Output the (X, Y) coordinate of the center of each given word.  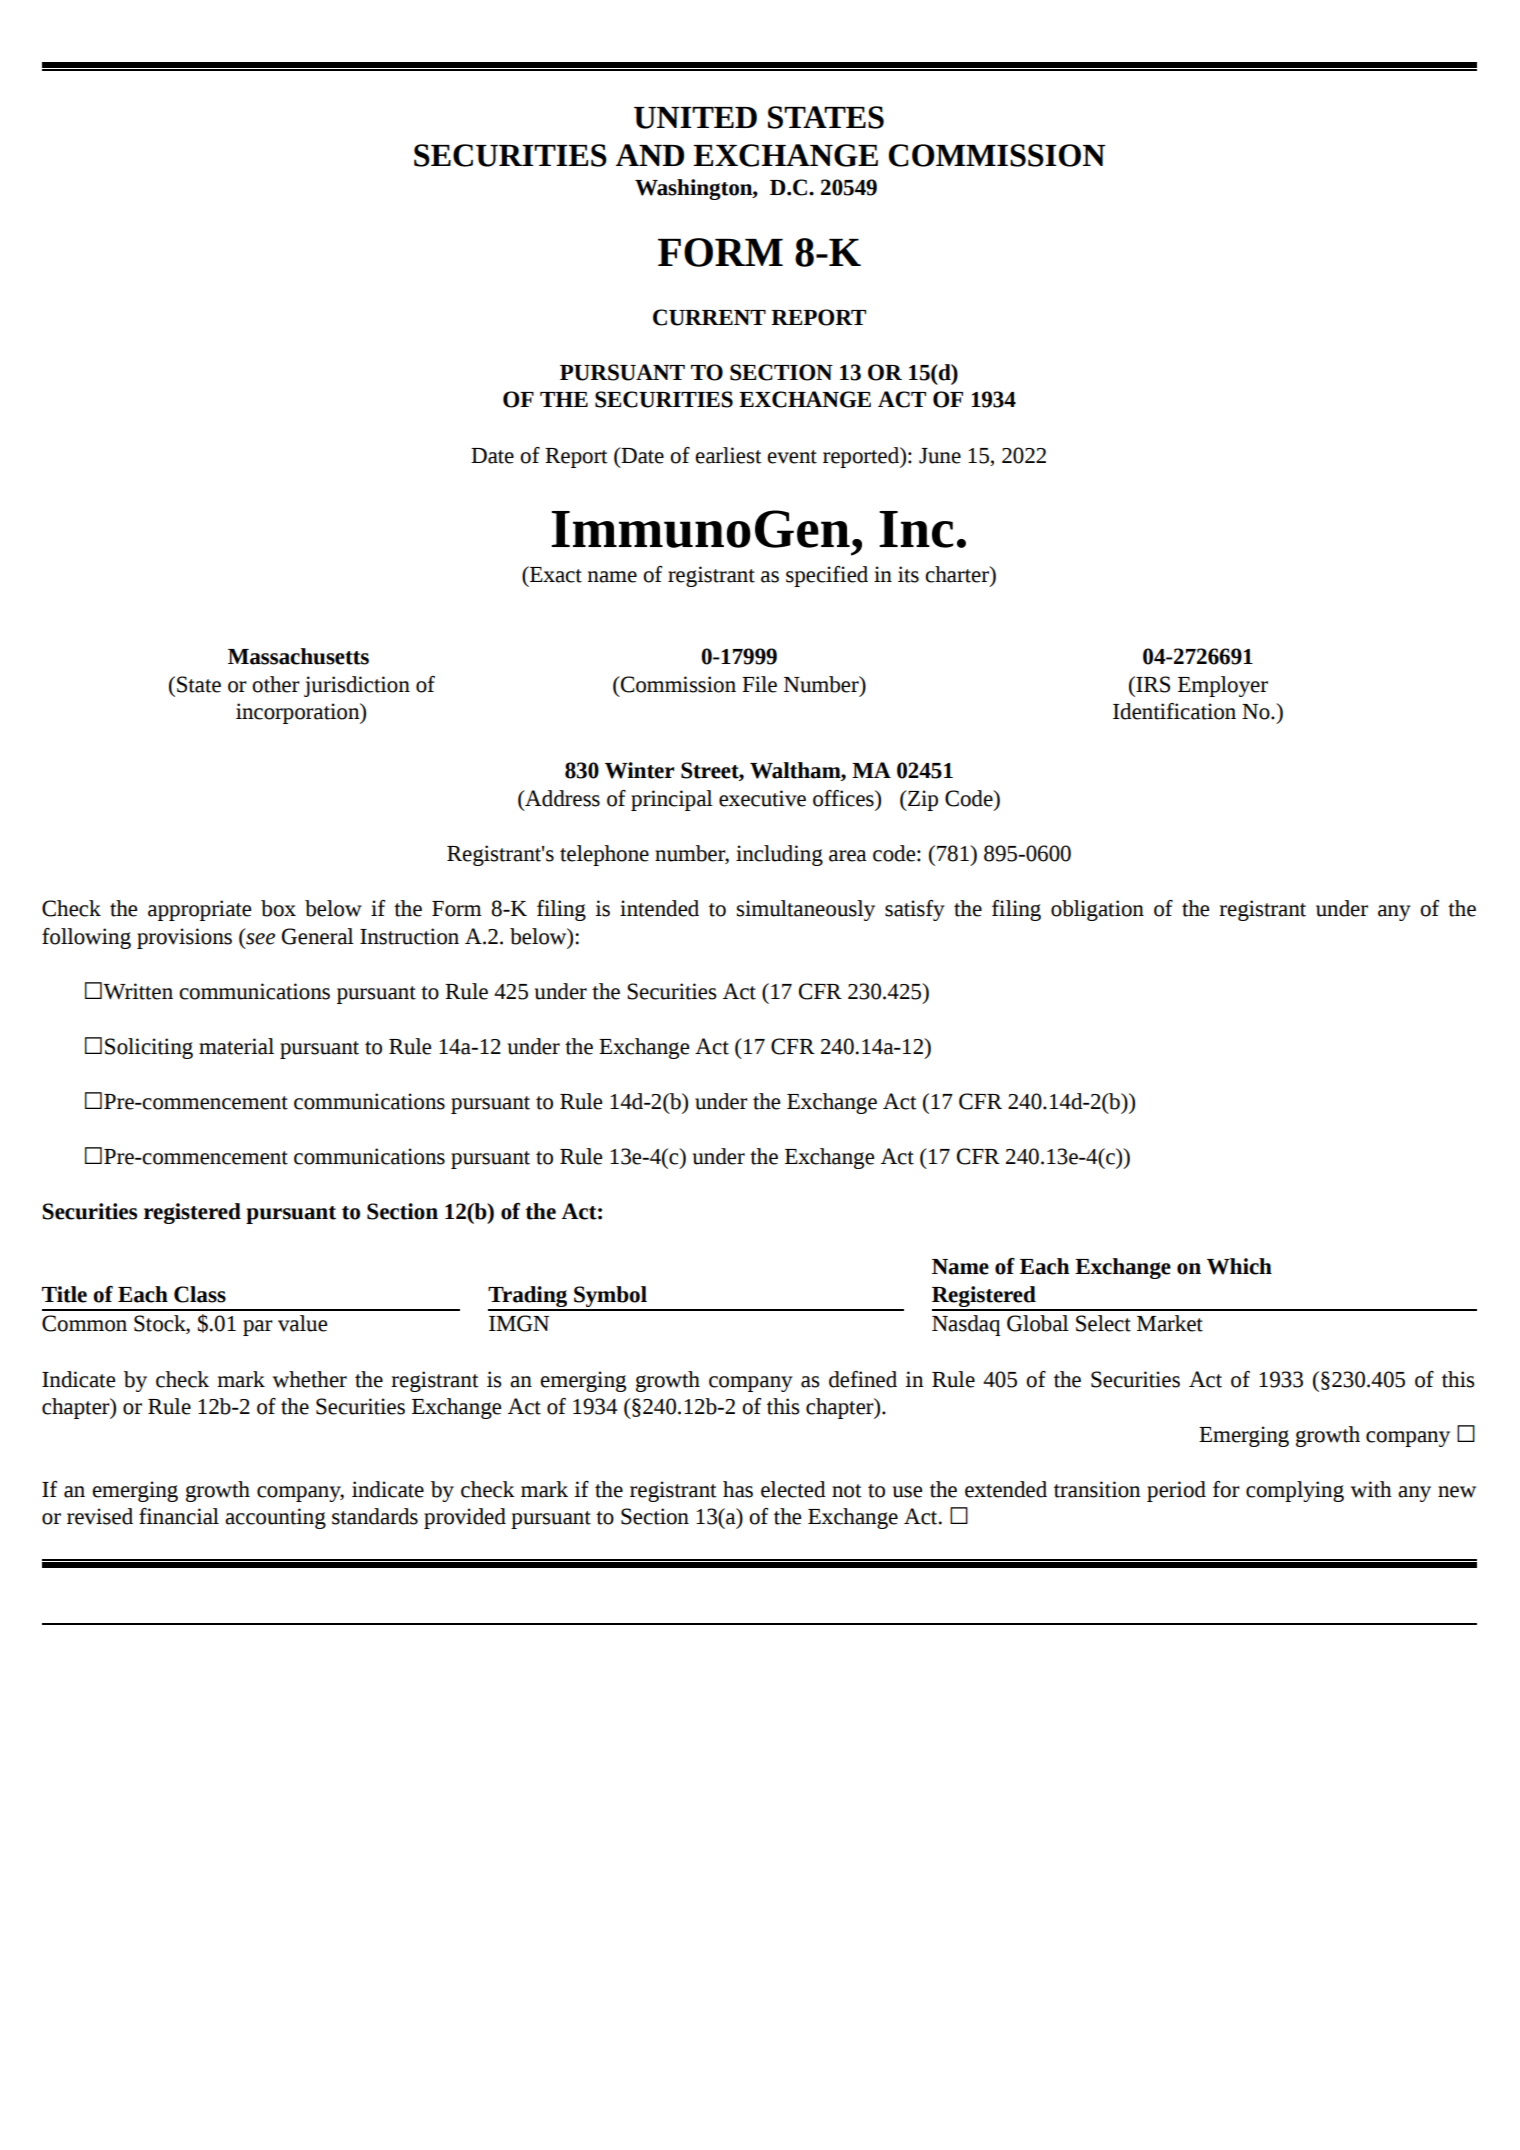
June (940, 456)
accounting (275, 1518)
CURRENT (709, 317)
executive (762, 798)
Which (1239, 1266)
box (278, 908)
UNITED (695, 118)
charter (958, 574)
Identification (1174, 711)
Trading (529, 1298)
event (792, 457)
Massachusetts (298, 656)
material (236, 1046)
